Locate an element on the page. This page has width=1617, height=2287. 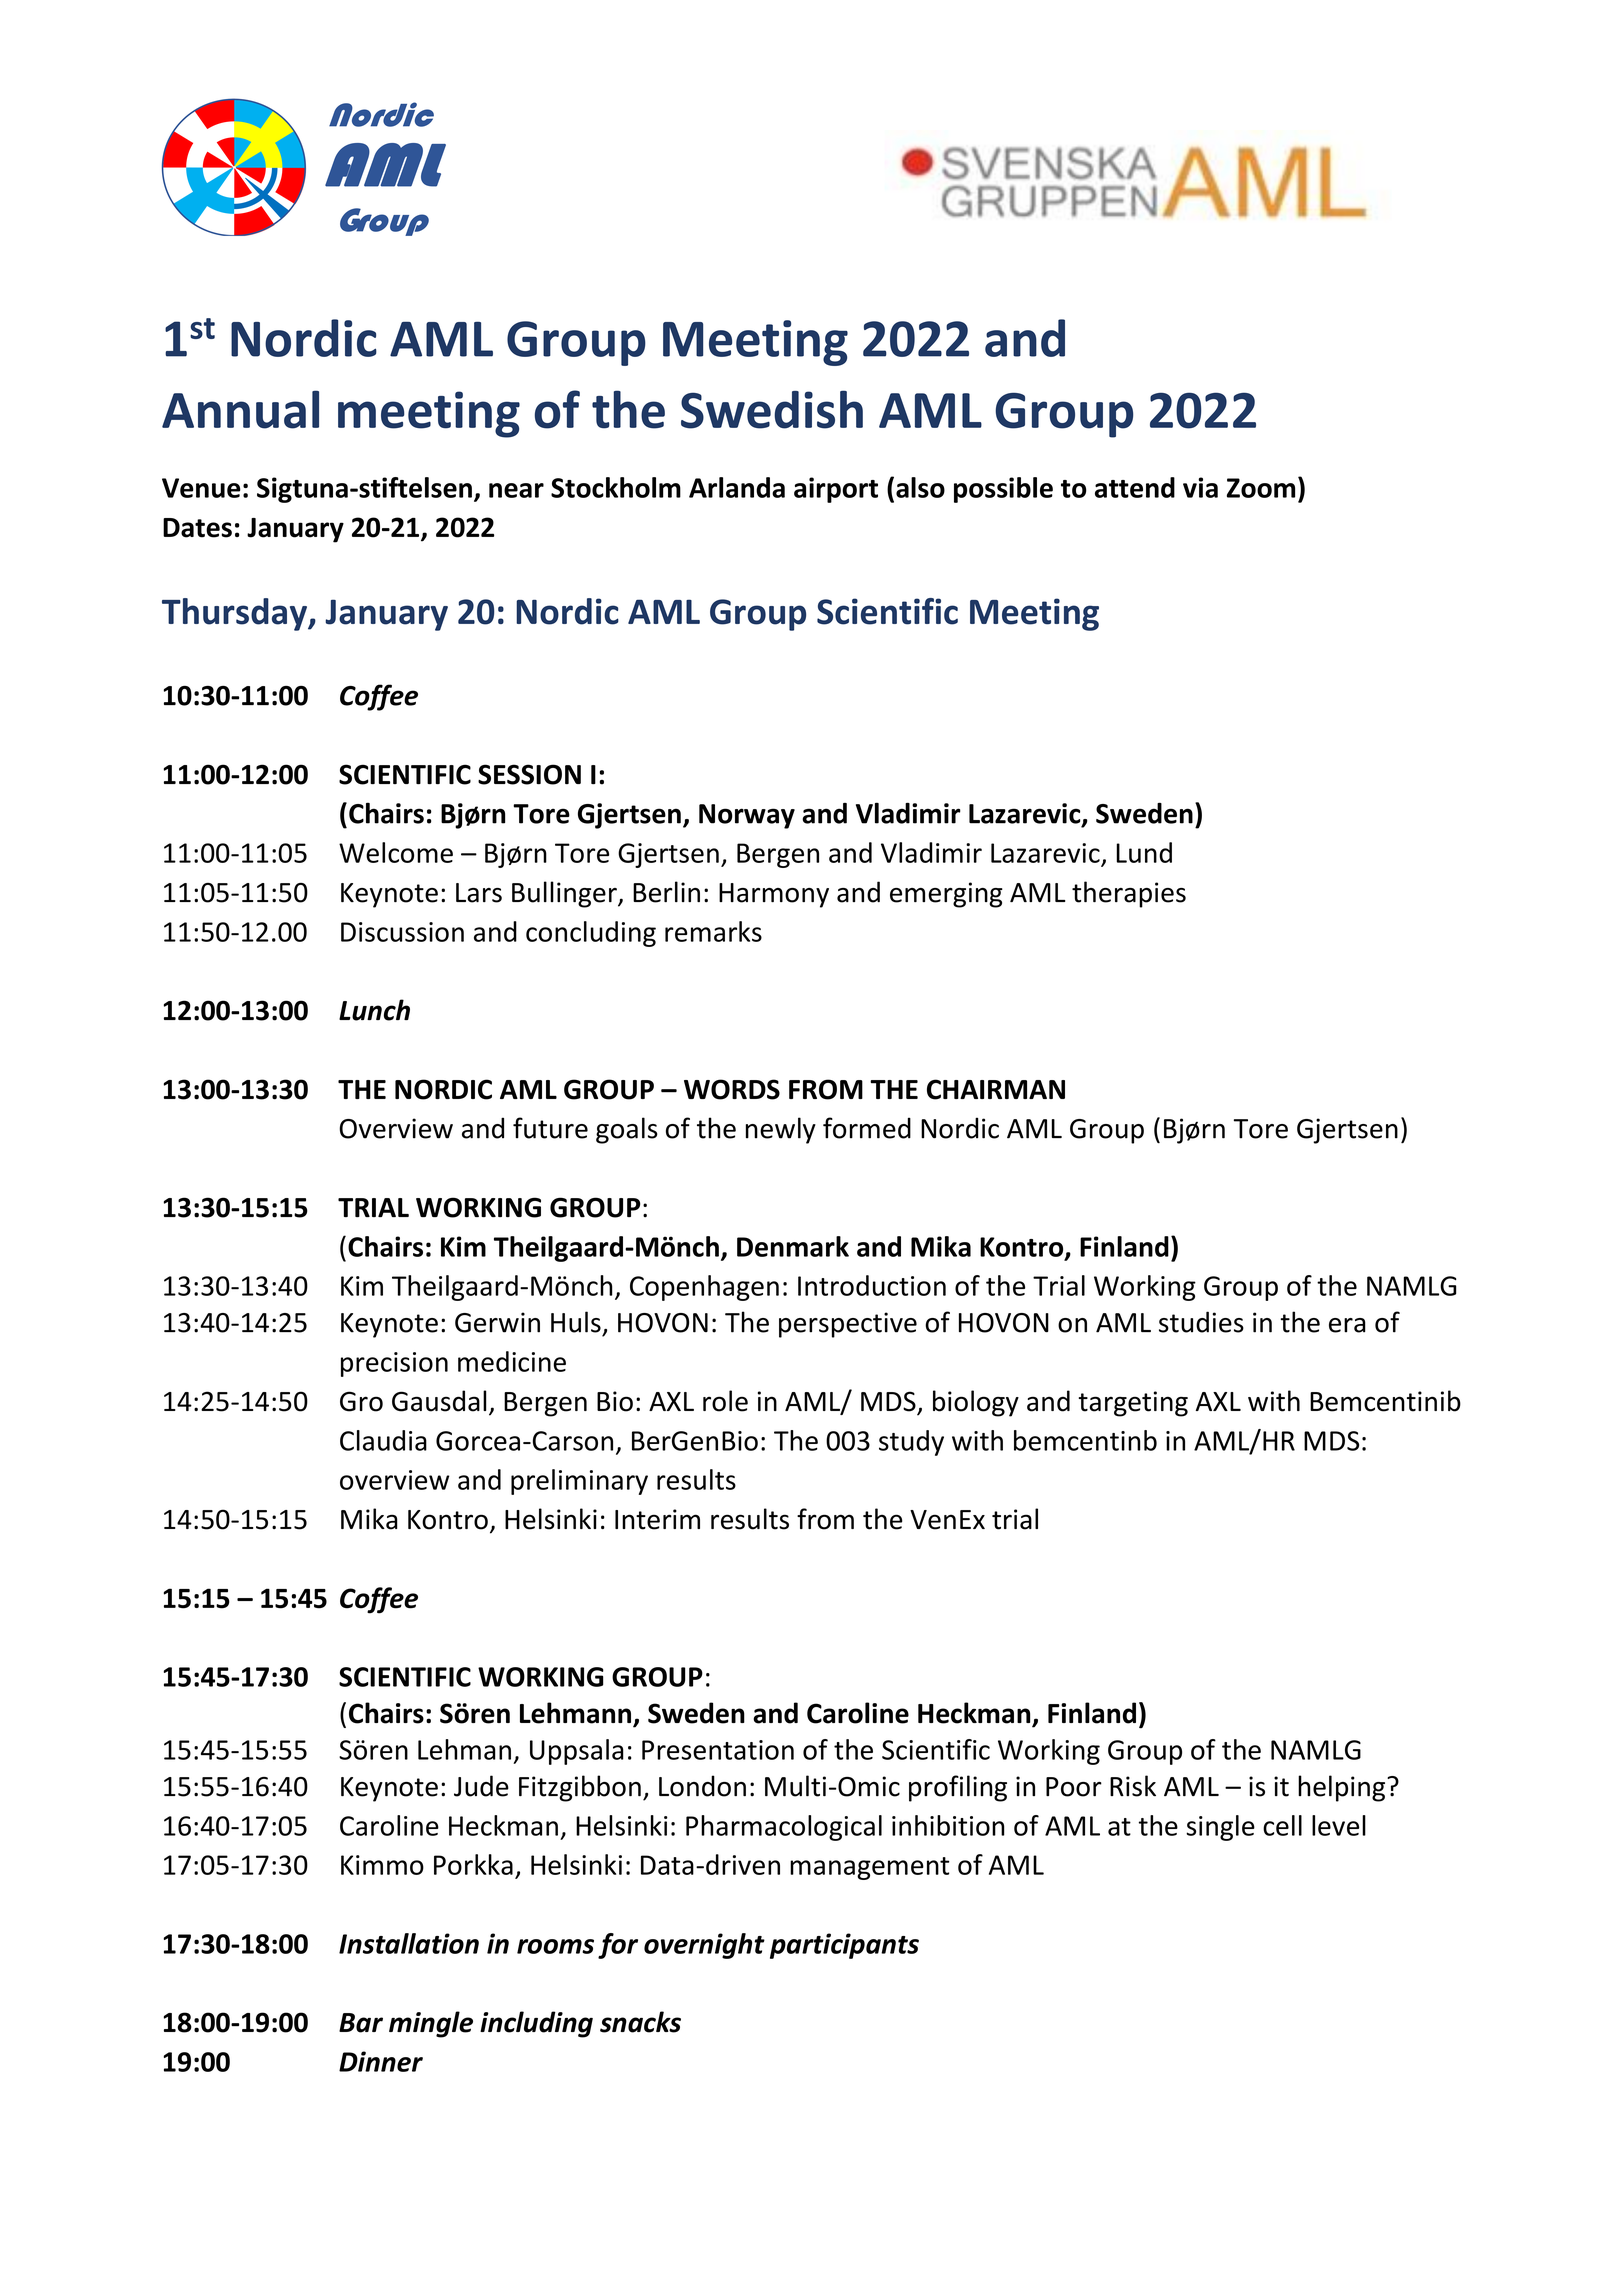
Norway is located at coordinates (747, 816).
